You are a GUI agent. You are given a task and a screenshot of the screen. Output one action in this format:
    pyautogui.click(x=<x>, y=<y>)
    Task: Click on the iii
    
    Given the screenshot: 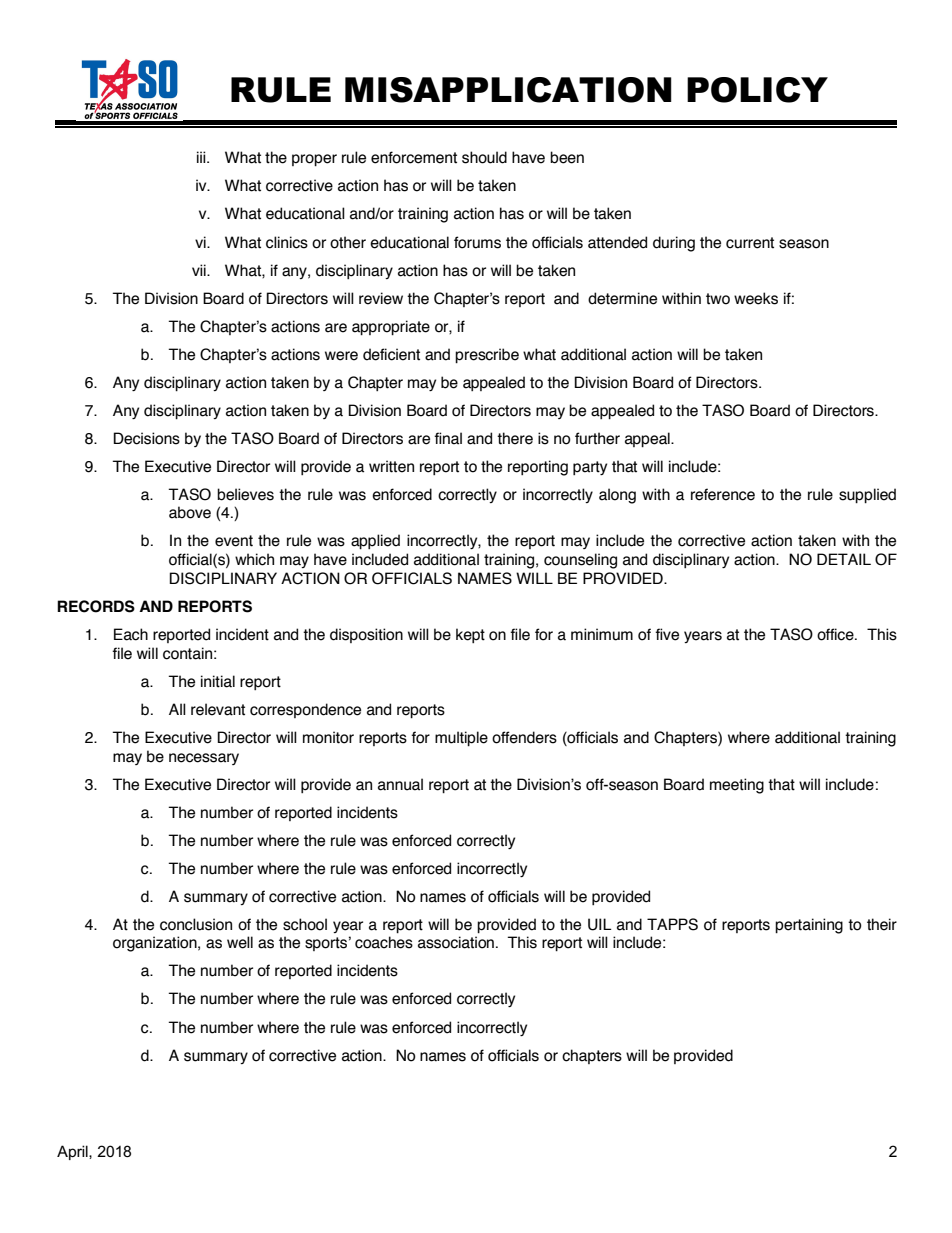 What is the action you would take?
    pyautogui.click(x=202, y=157)
